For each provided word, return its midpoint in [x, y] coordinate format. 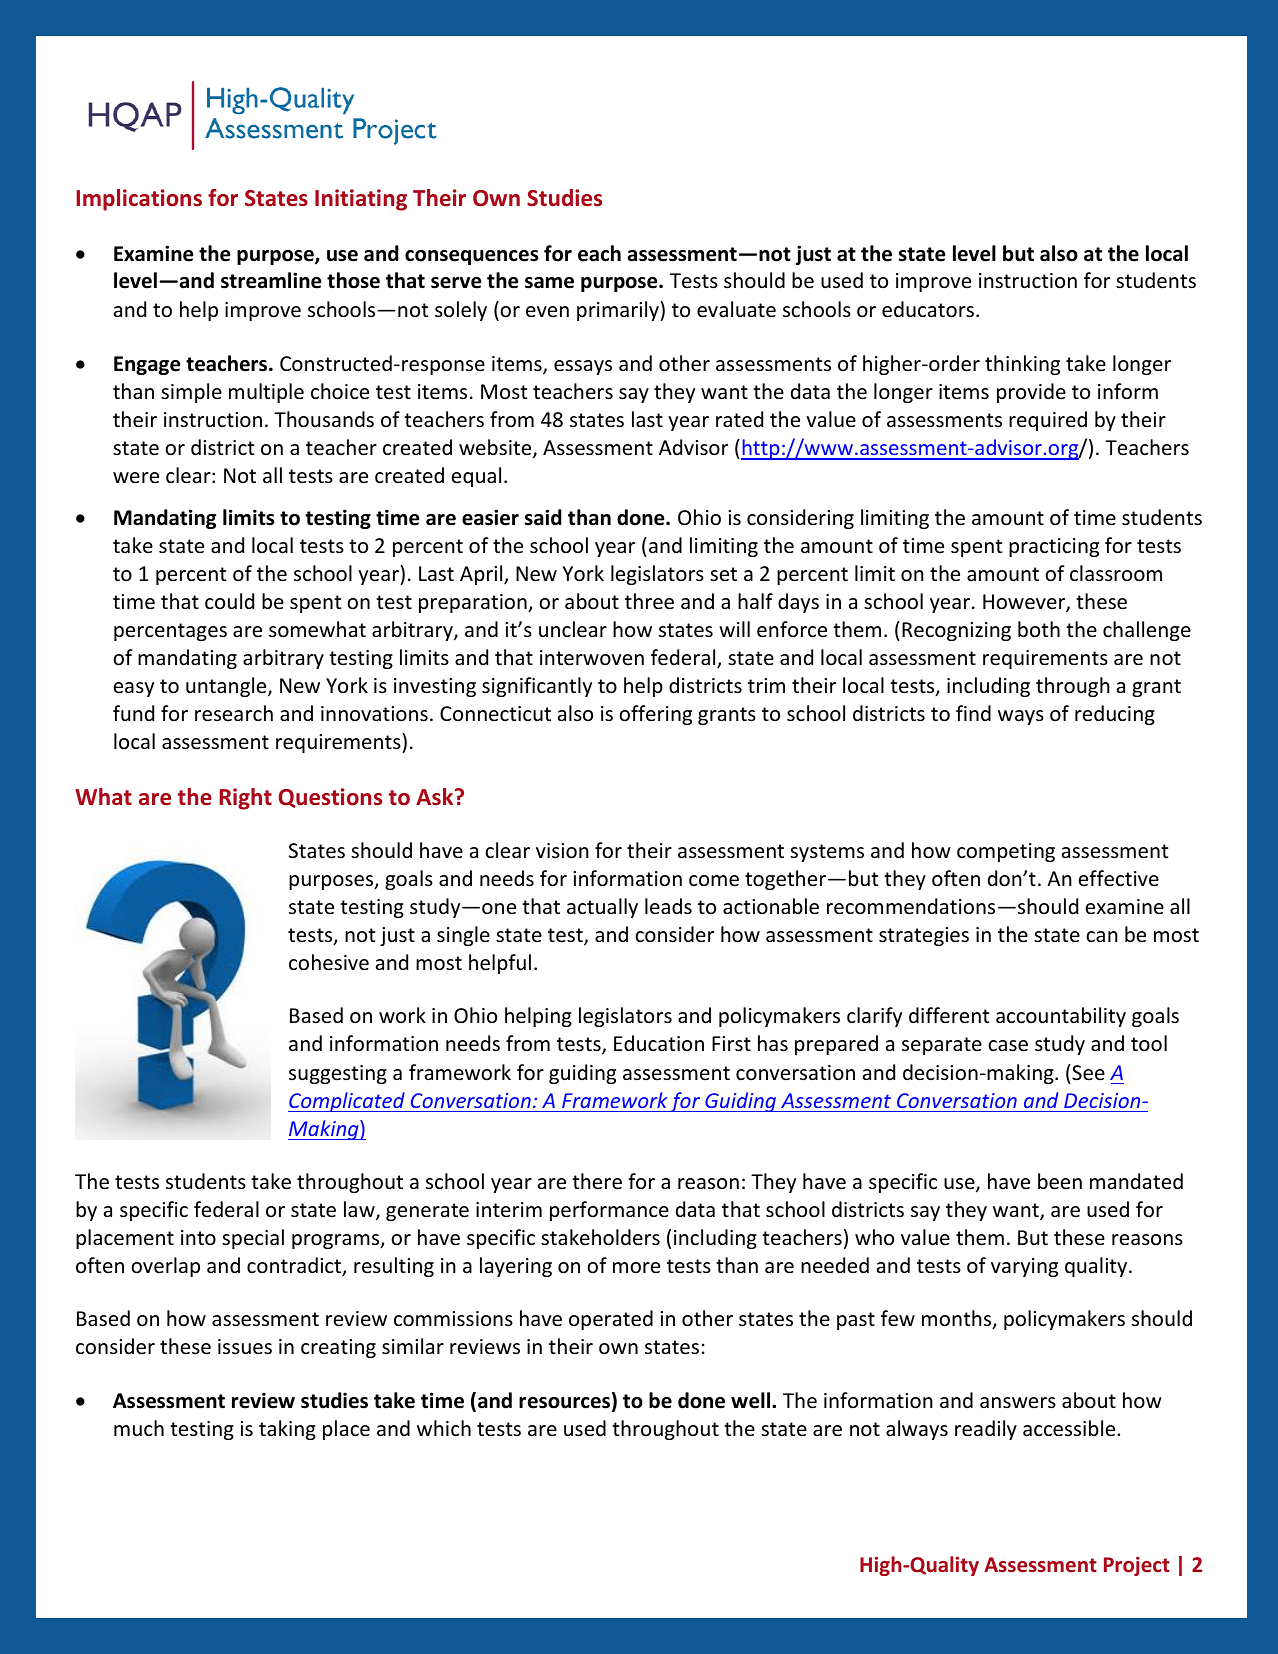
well [752, 1400]
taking [287, 1430]
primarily [619, 311]
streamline [271, 280]
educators [928, 309]
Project [1137, 1566]
